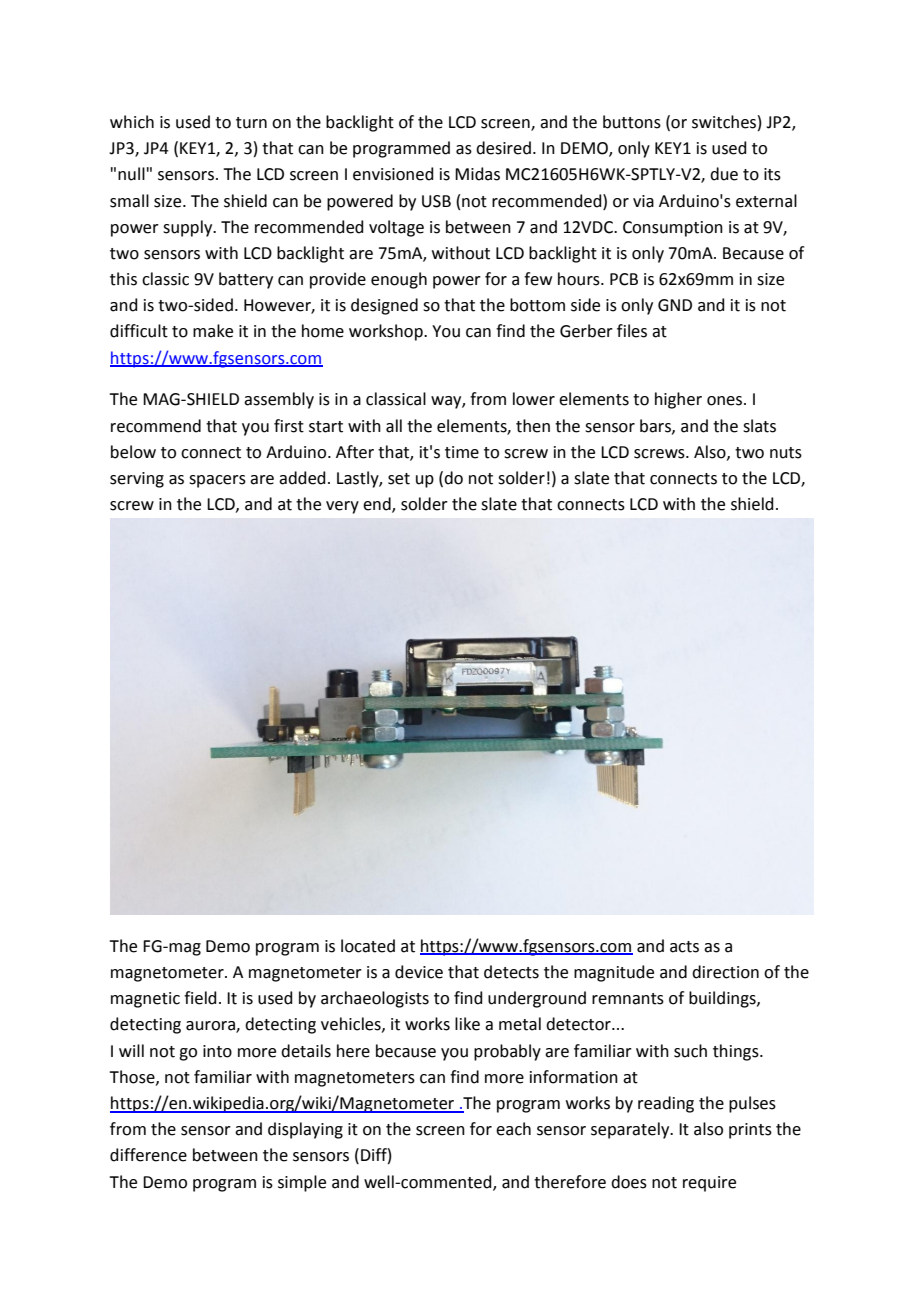  Describe the element at coordinates (477, 174) in the screenshot. I see `Midas` at that location.
